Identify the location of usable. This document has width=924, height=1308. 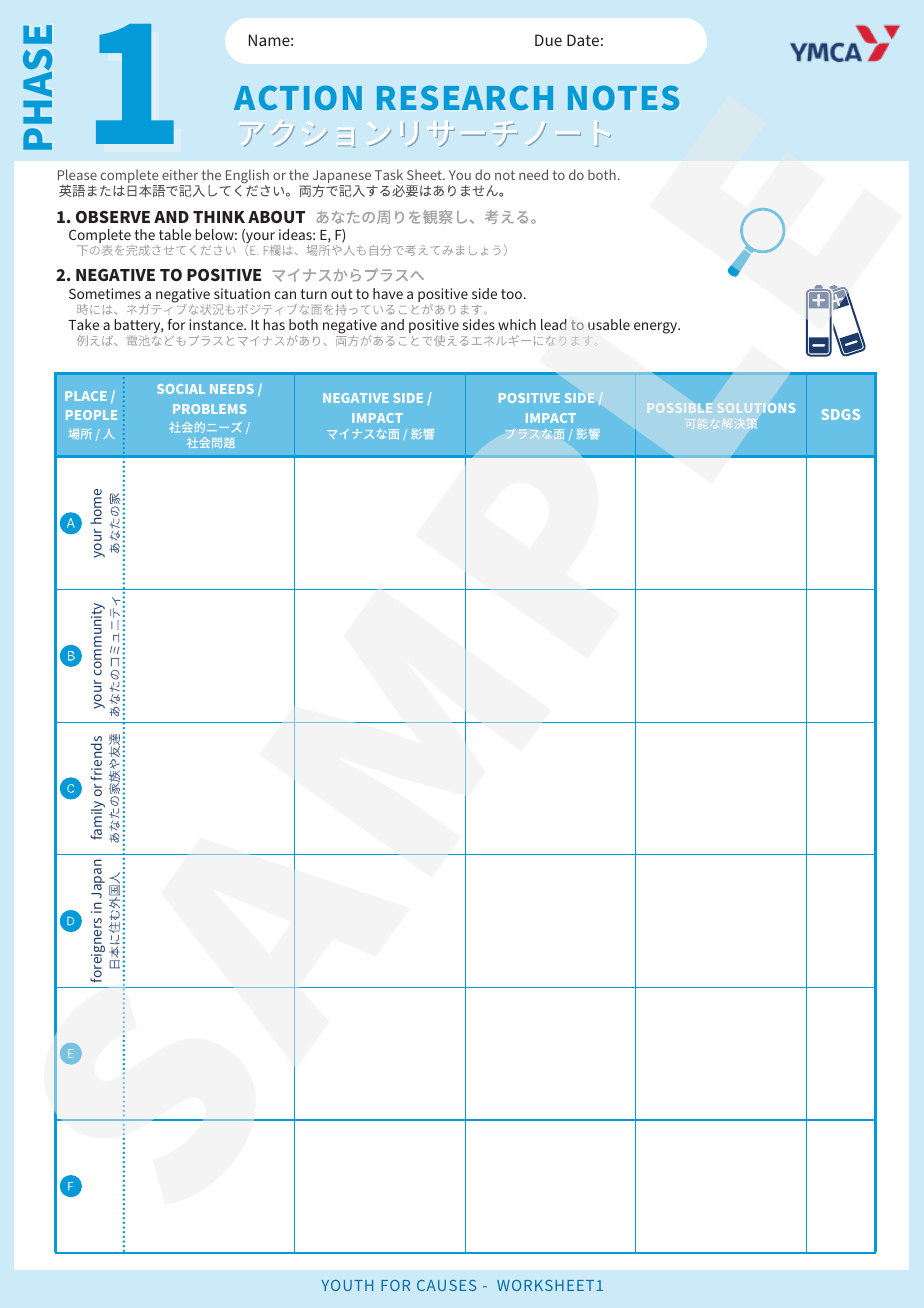
(609, 324).
